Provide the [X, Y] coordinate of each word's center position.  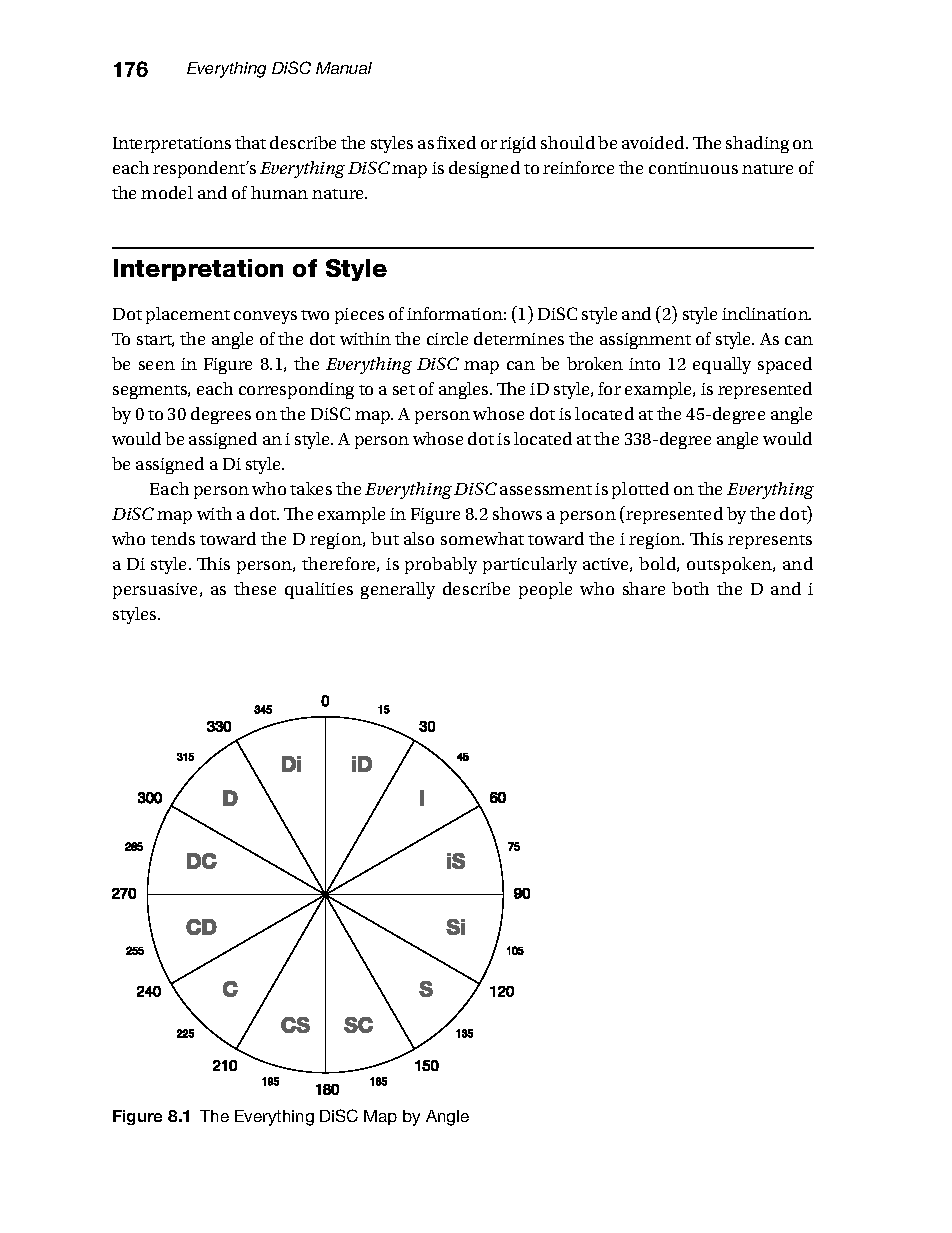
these [255, 588]
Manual [344, 68]
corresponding [296, 390]
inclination [766, 313]
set [404, 390]
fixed [456, 142]
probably [441, 565]
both [690, 588]
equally [722, 365]
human [279, 192]
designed [484, 169]
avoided [654, 142]
